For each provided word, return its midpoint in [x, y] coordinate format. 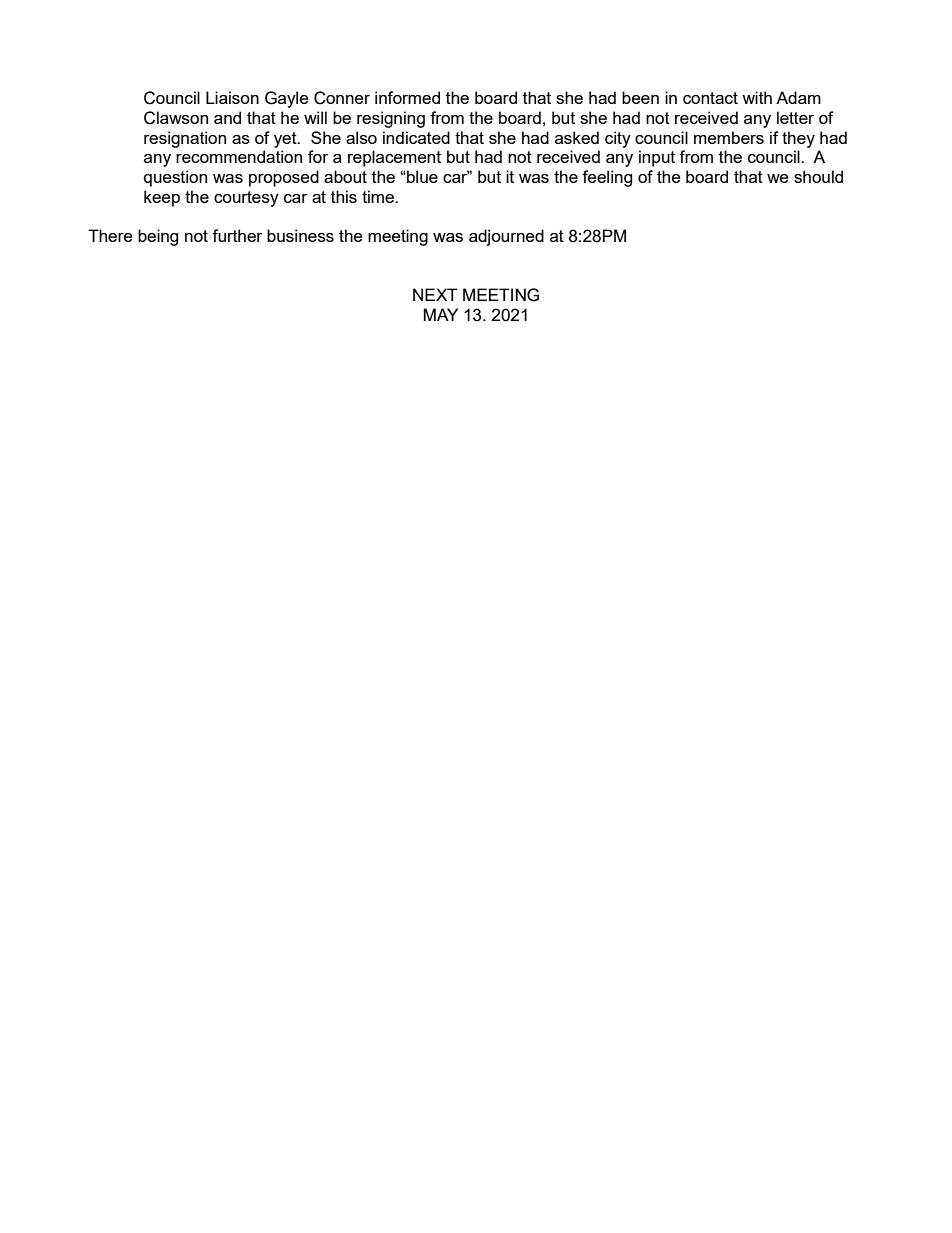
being [158, 237]
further [237, 235]
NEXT [435, 294]
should [818, 176]
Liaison [232, 97]
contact [710, 98]
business [300, 235]
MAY [440, 314]
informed [407, 97]
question [175, 178]
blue [421, 176]
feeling [607, 178]
